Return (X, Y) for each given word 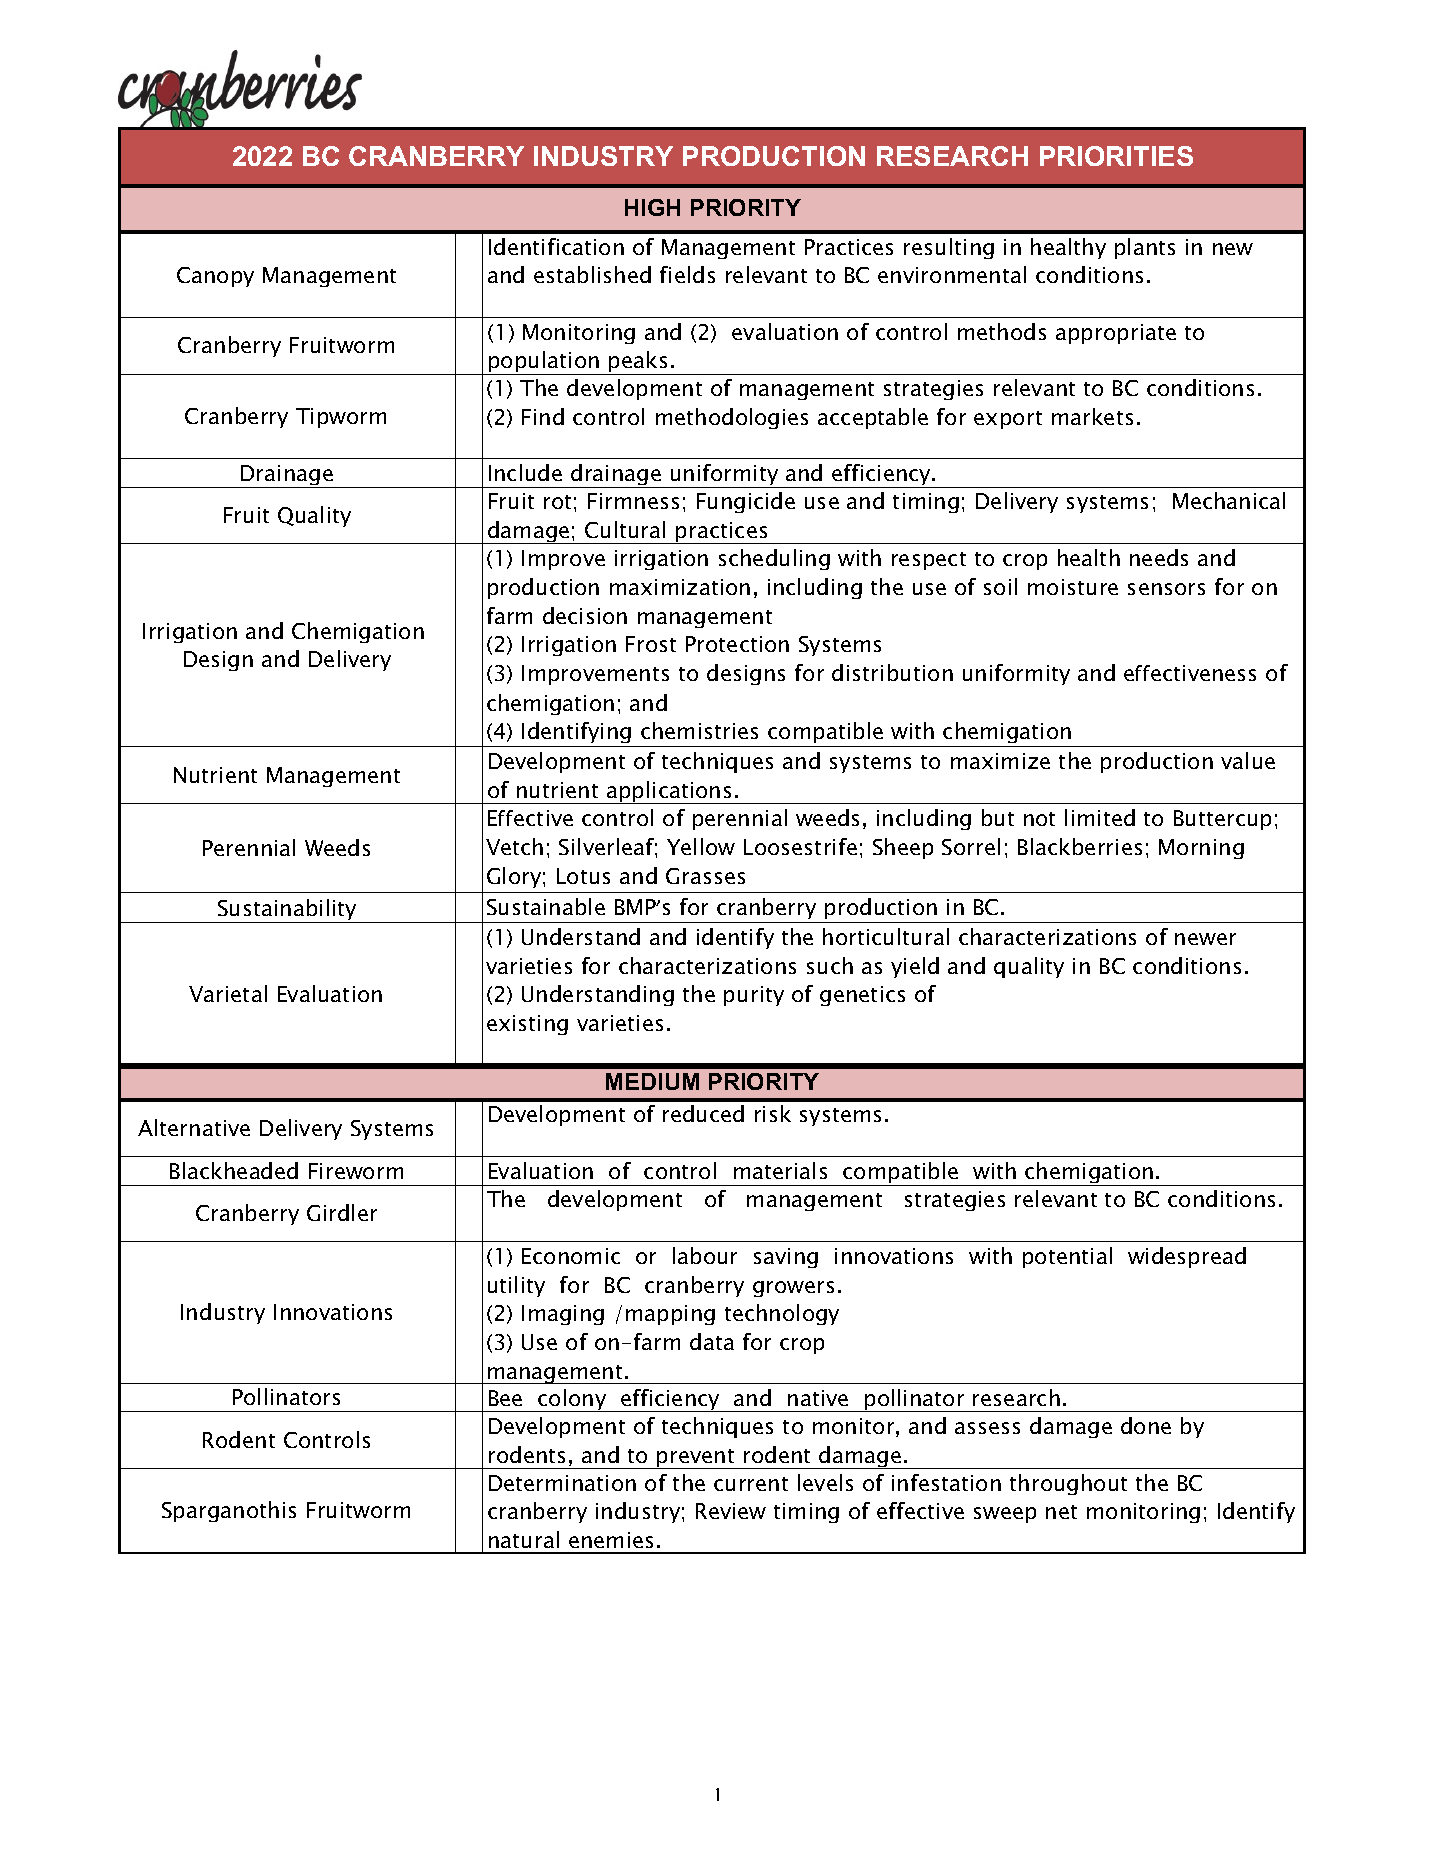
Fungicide (746, 502)
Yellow (701, 846)
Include (525, 472)
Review (731, 1511)
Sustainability (288, 911)
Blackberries (1080, 846)
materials (780, 1170)
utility (516, 1286)
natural (524, 1539)
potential (1067, 1257)
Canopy (215, 277)
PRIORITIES (1116, 156)
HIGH (652, 207)
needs (1159, 557)
